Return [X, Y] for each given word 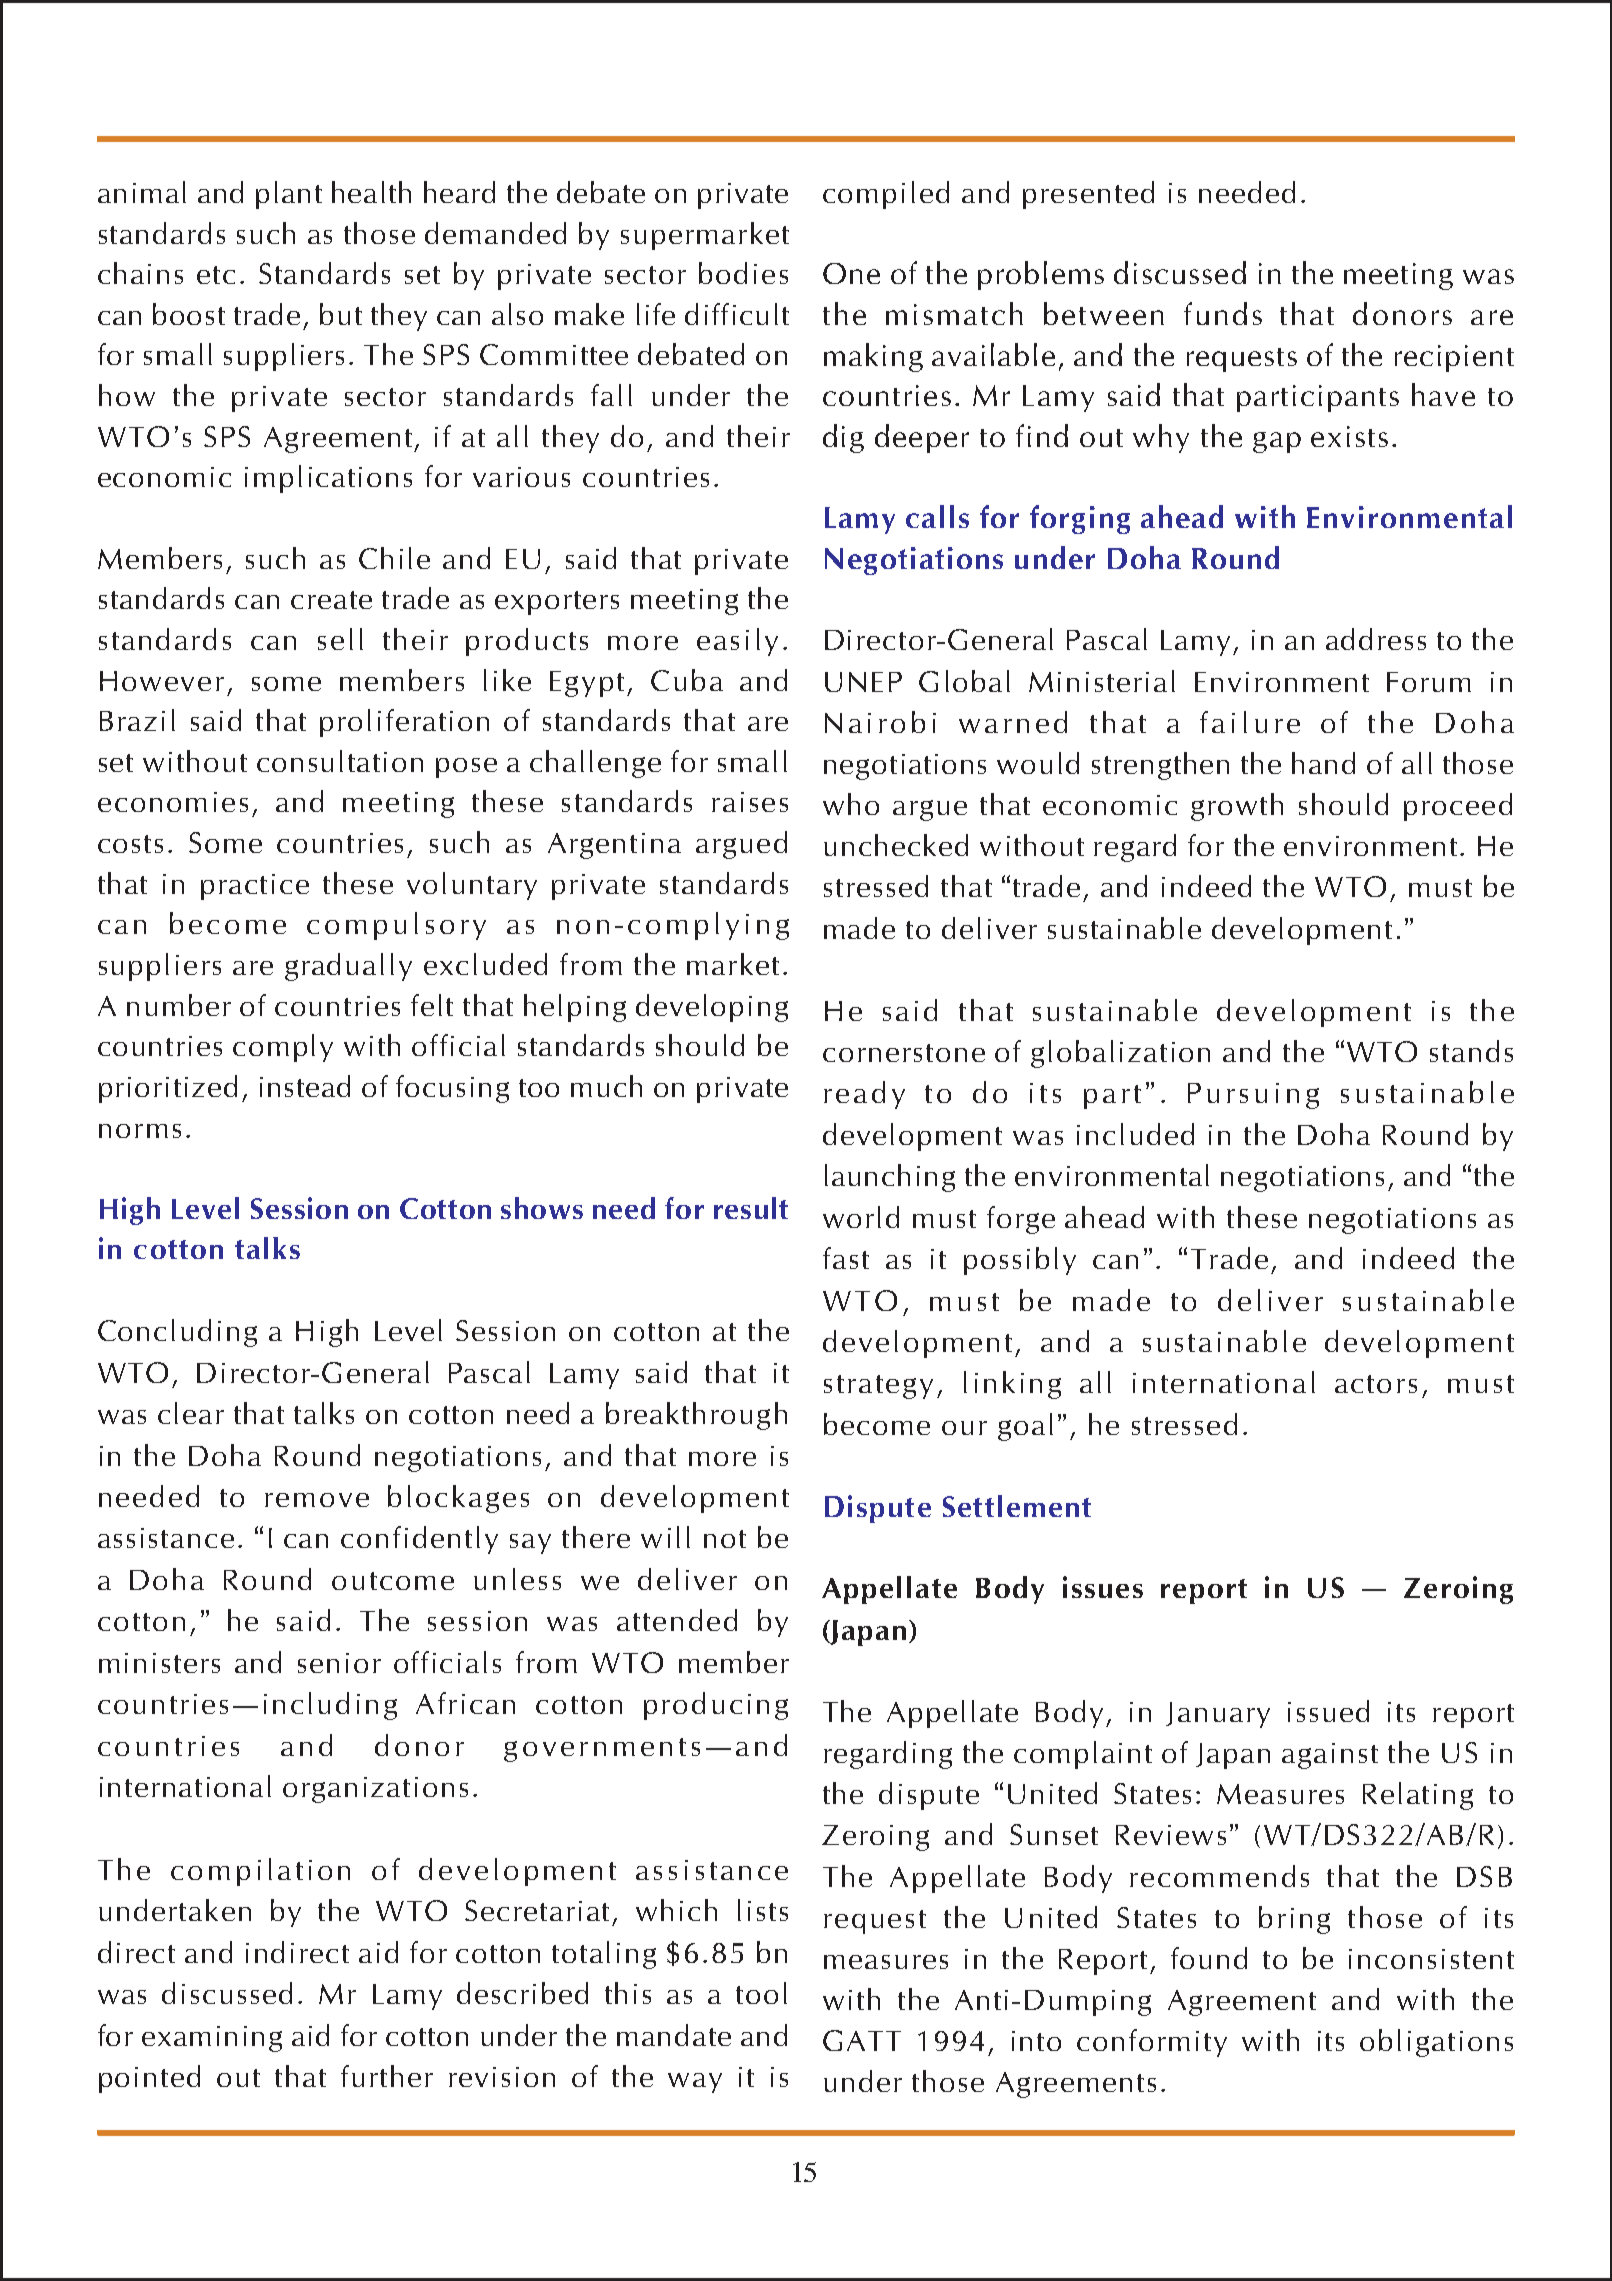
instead [305, 1086]
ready [864, 1095]
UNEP [863, 682]
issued [1328, 1711]
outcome [393, 1581]
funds [1223, 313]
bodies [743, 273]
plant [289, 195]
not [725, 1539]
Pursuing [1253, 1096]
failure [1250, 722]
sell [340, 639]
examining [212, 2039]
